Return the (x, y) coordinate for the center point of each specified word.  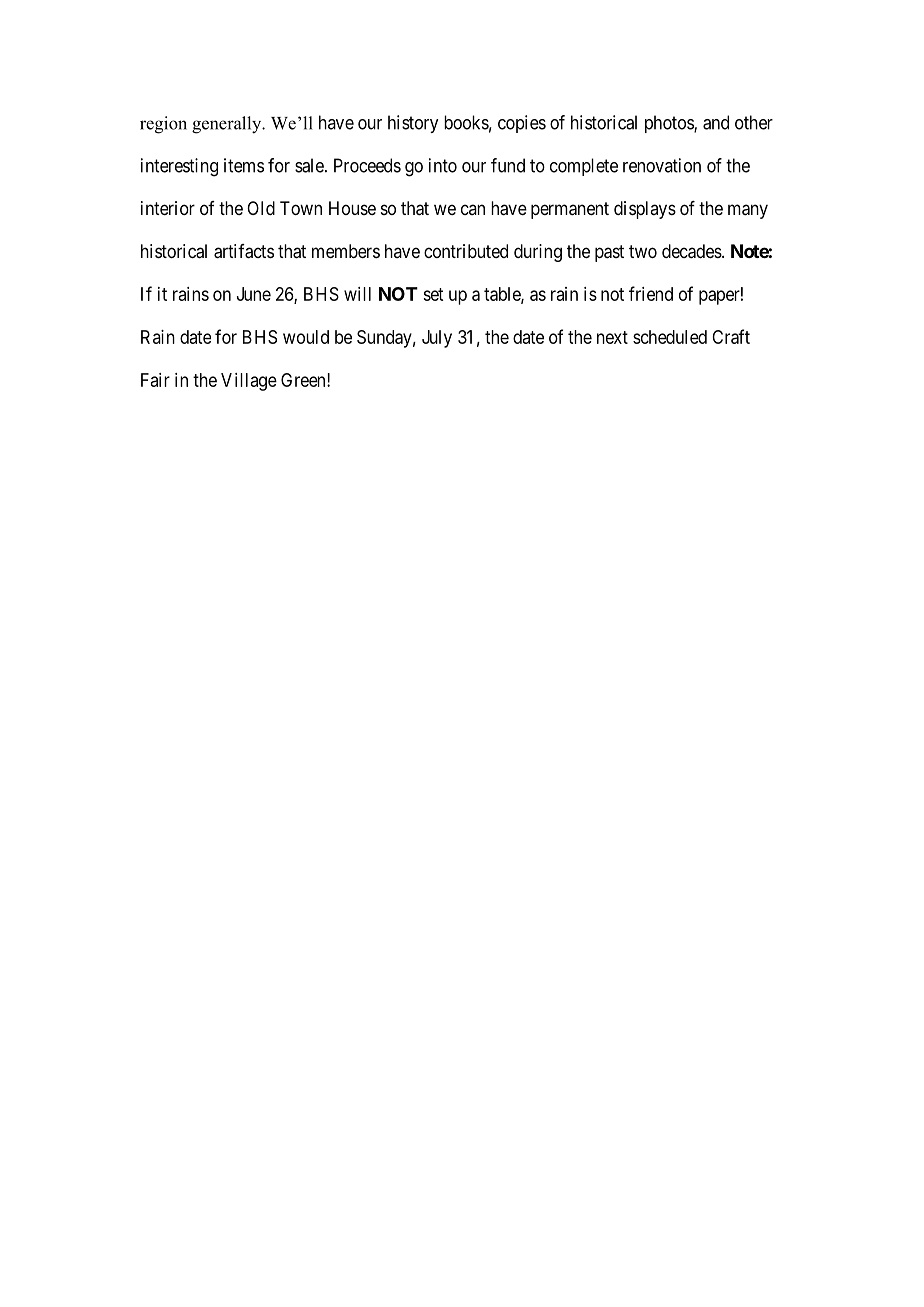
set (433, 294)
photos (670, 124)
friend (651, 293)
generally (228, 125)
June (254, 294)
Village (249, 382)
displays (645, 210)
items (244, 165)
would (306, 337)
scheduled (670, 337)
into (443, 165)
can (473, 209)
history (413, 124)
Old (261, 208)
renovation (662, 165)
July (437, 339)
